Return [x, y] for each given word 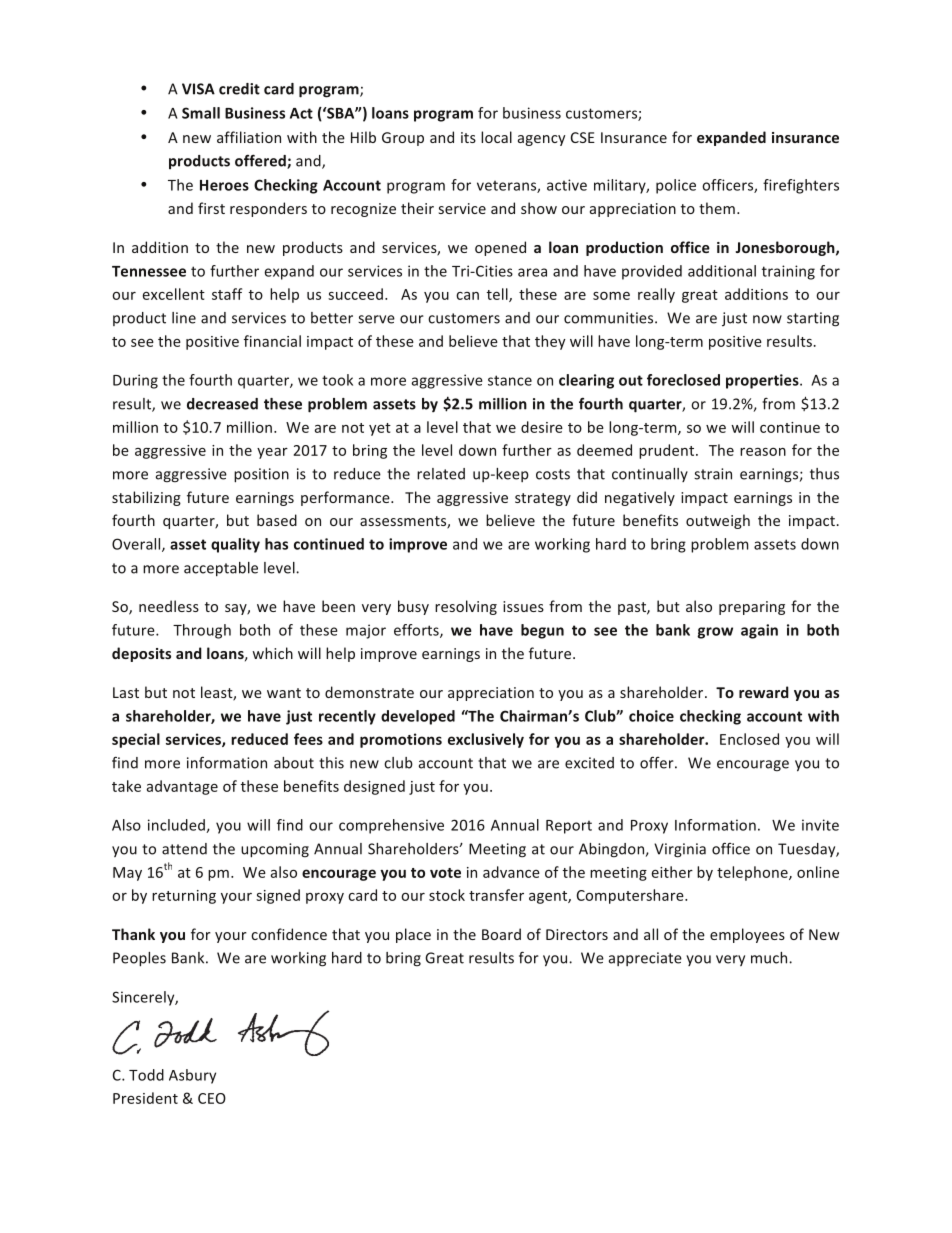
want [284, 693]
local [496, 137]
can [467, 296]
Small [201, 113]
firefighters [801, 186]
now [767, 319]
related [441, 474]
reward [764, 692]
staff [227, 294]
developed [418, 717]
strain [713, 474]
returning [184, 897]
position [261, 475]
